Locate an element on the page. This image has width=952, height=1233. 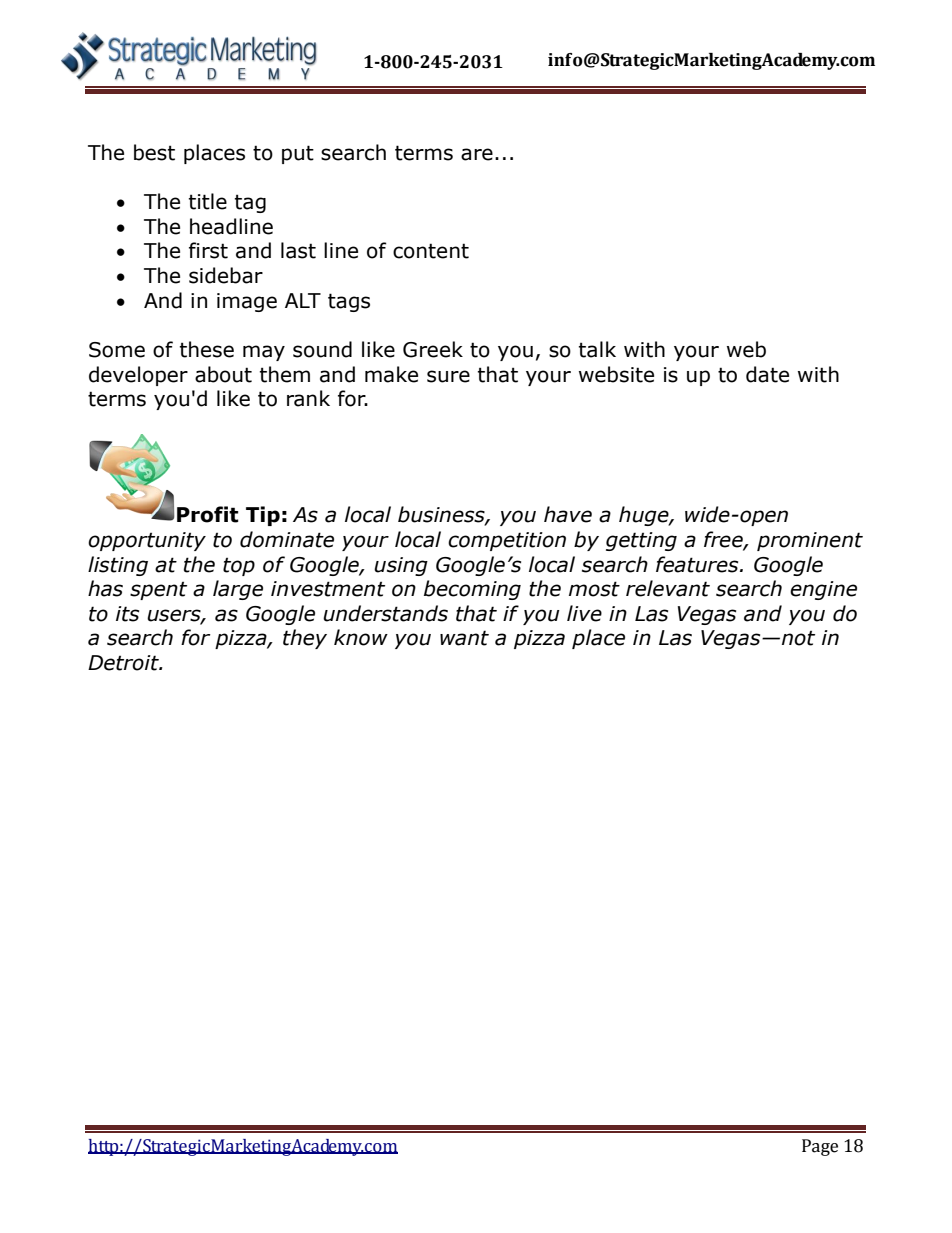
relevant is located at coordinates (668, 588).
